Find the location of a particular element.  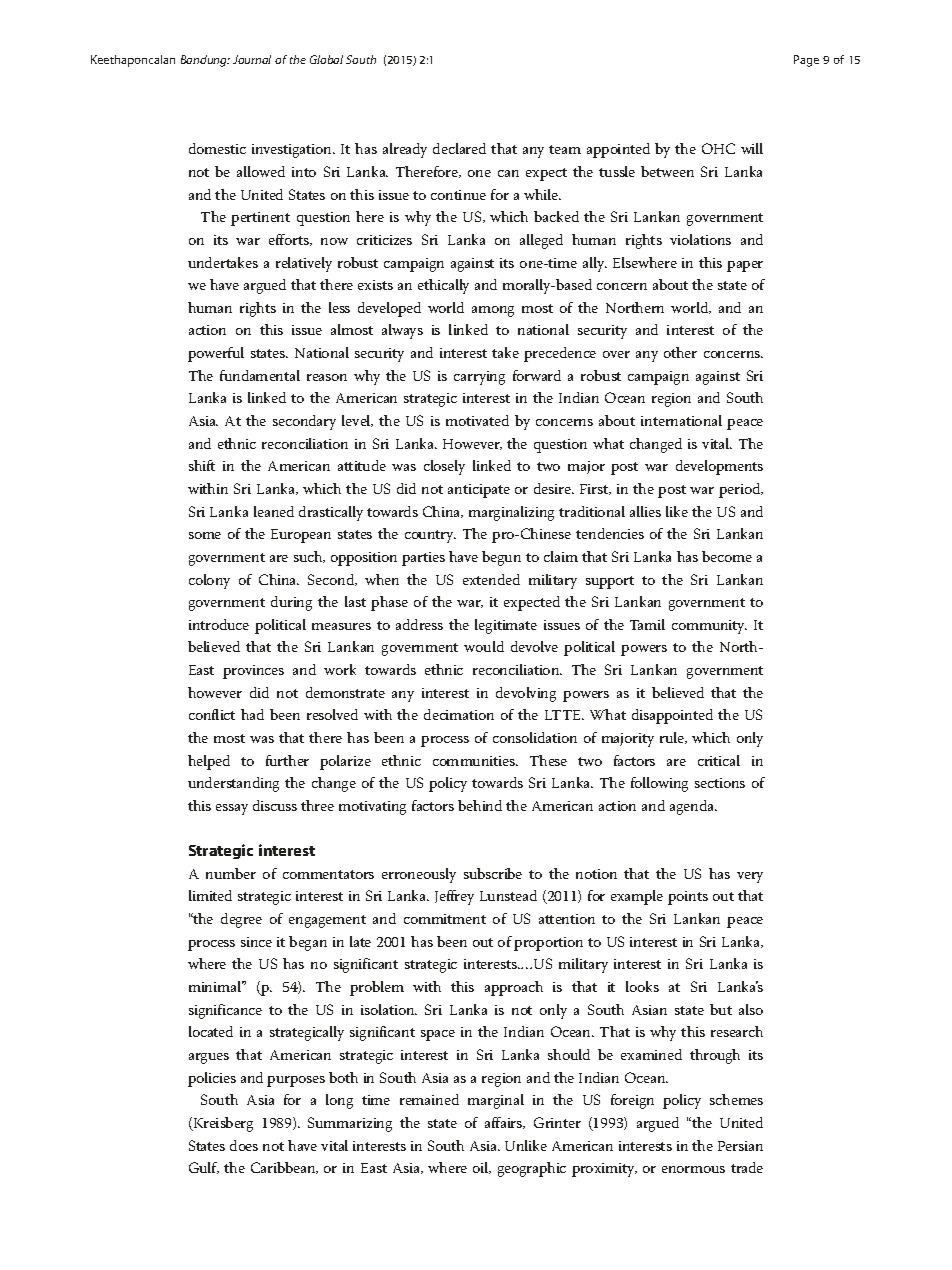

affairs is located at coordinates (505, 1123).
